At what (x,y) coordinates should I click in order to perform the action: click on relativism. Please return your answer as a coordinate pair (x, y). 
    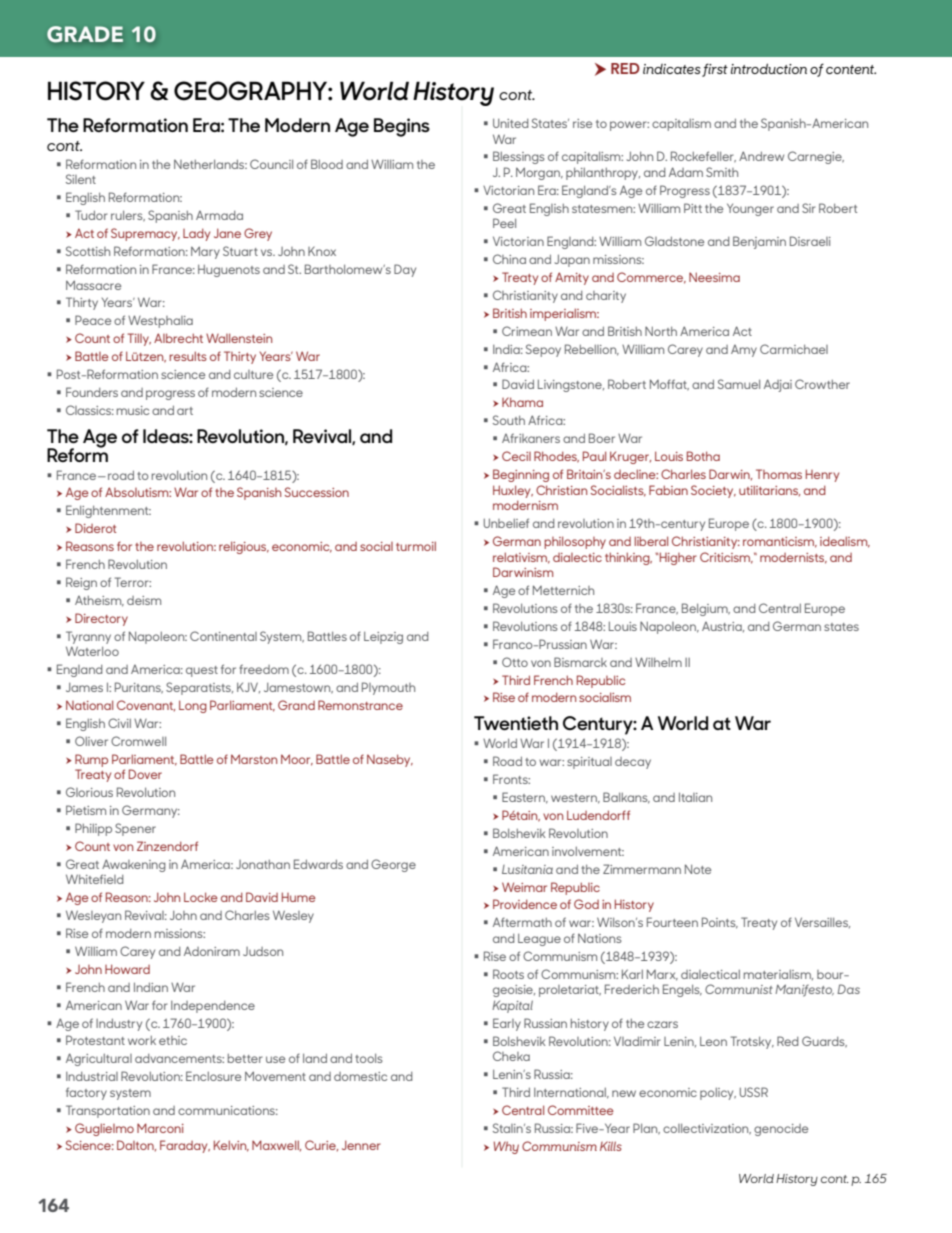
    Looking at the image, I should click on (521, 558).
